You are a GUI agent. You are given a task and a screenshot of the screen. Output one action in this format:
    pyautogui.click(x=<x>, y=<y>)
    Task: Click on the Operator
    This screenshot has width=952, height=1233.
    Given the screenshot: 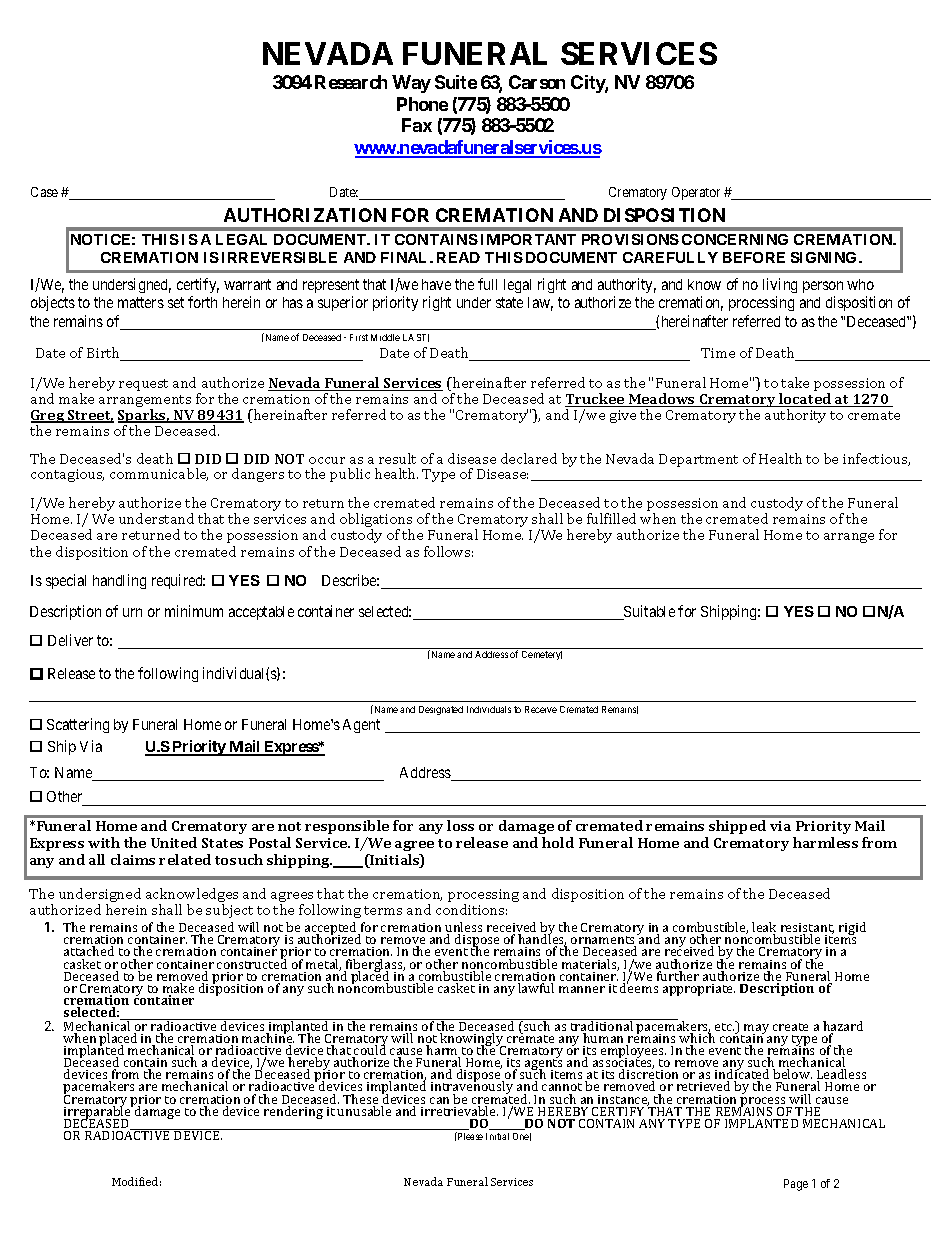 What is the action you would take?
    pyautogui.click(x=696, y=193)
